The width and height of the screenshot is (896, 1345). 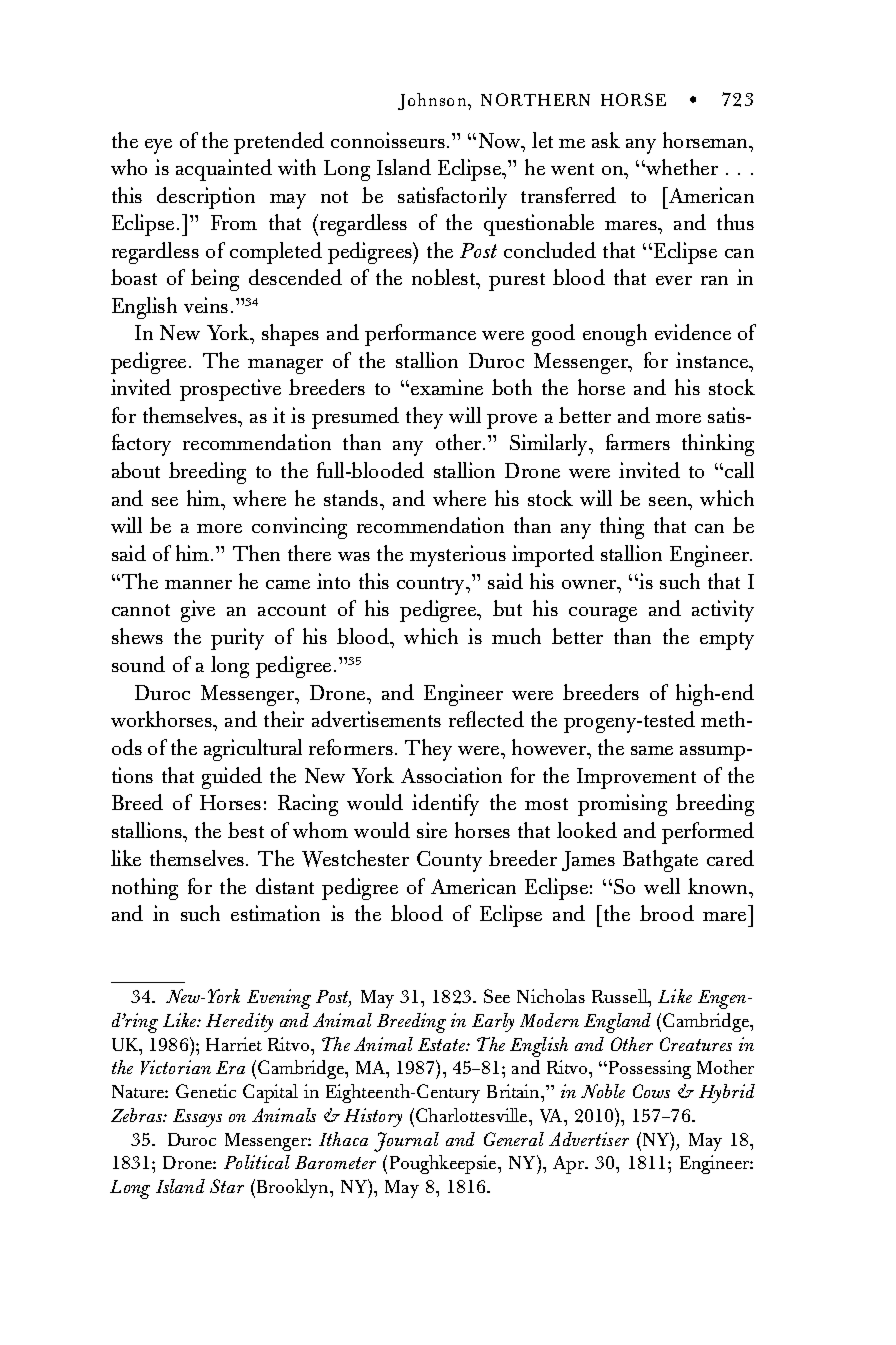 What do you see at coordinates (622, 805) in the screenshot?
I see `promising` at bounding box center [622, 805].
